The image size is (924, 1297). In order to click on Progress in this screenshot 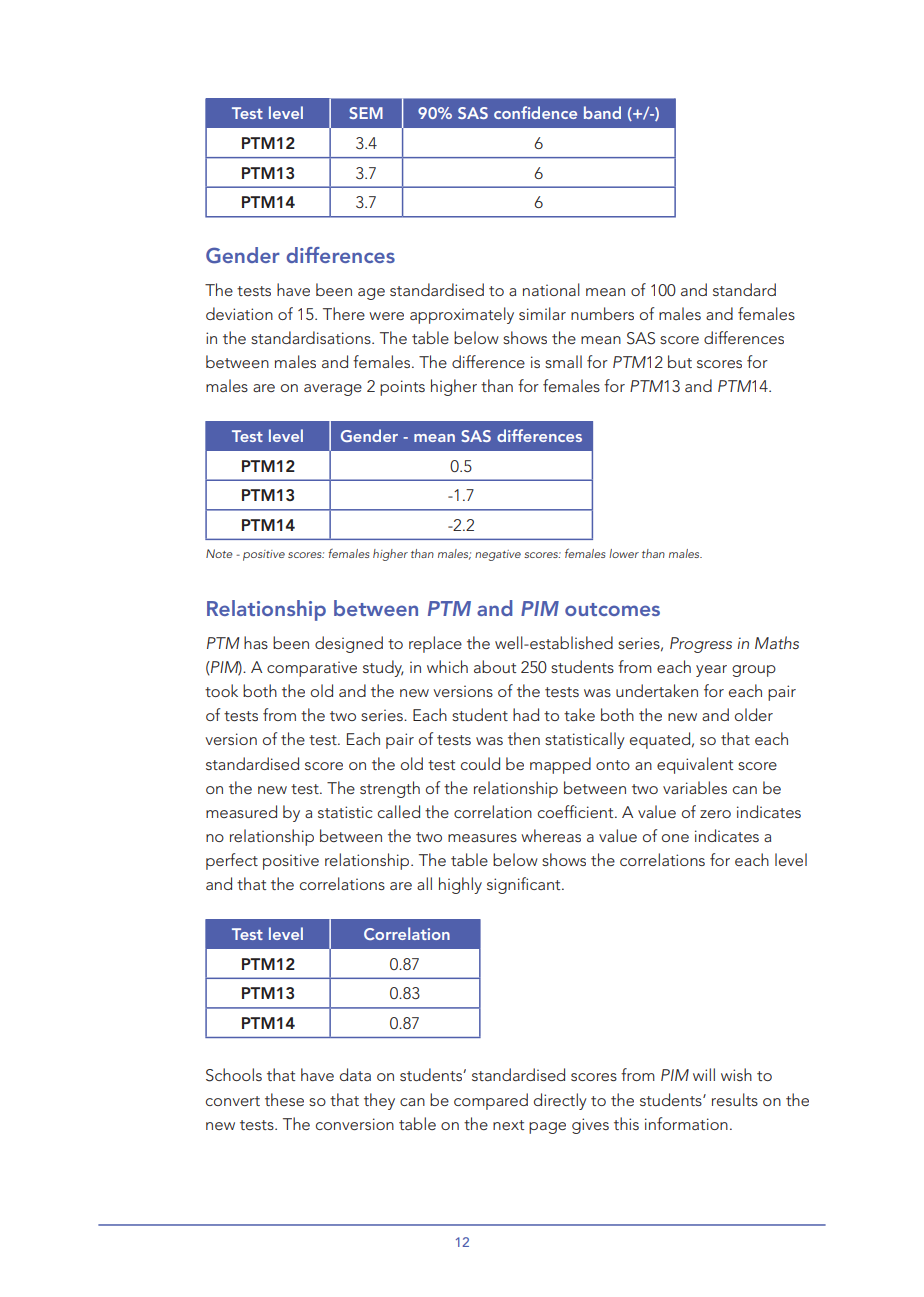, I will do `click(701, 645)`.
